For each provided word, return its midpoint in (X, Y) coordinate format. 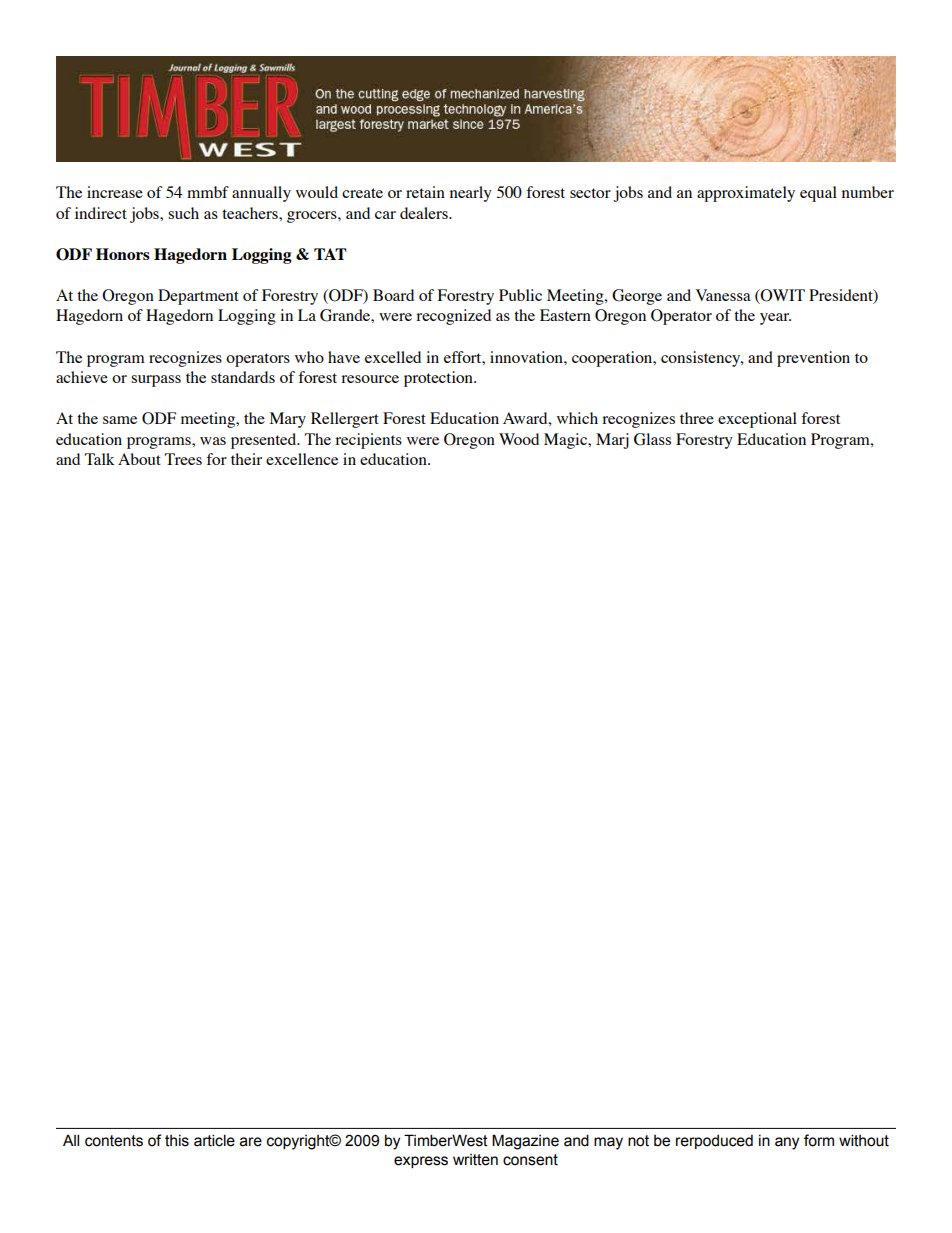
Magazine (525, 1142)
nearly (471, 194)
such (183, 213)
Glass (652, 439)
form (819, 1140)
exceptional (757, 420)
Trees (183, 459)
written (475, 1160)
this (177, 1141)
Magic (567, 441)
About (139, 459)
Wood (519, 439)
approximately (746, 194)
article (214, 1140)
